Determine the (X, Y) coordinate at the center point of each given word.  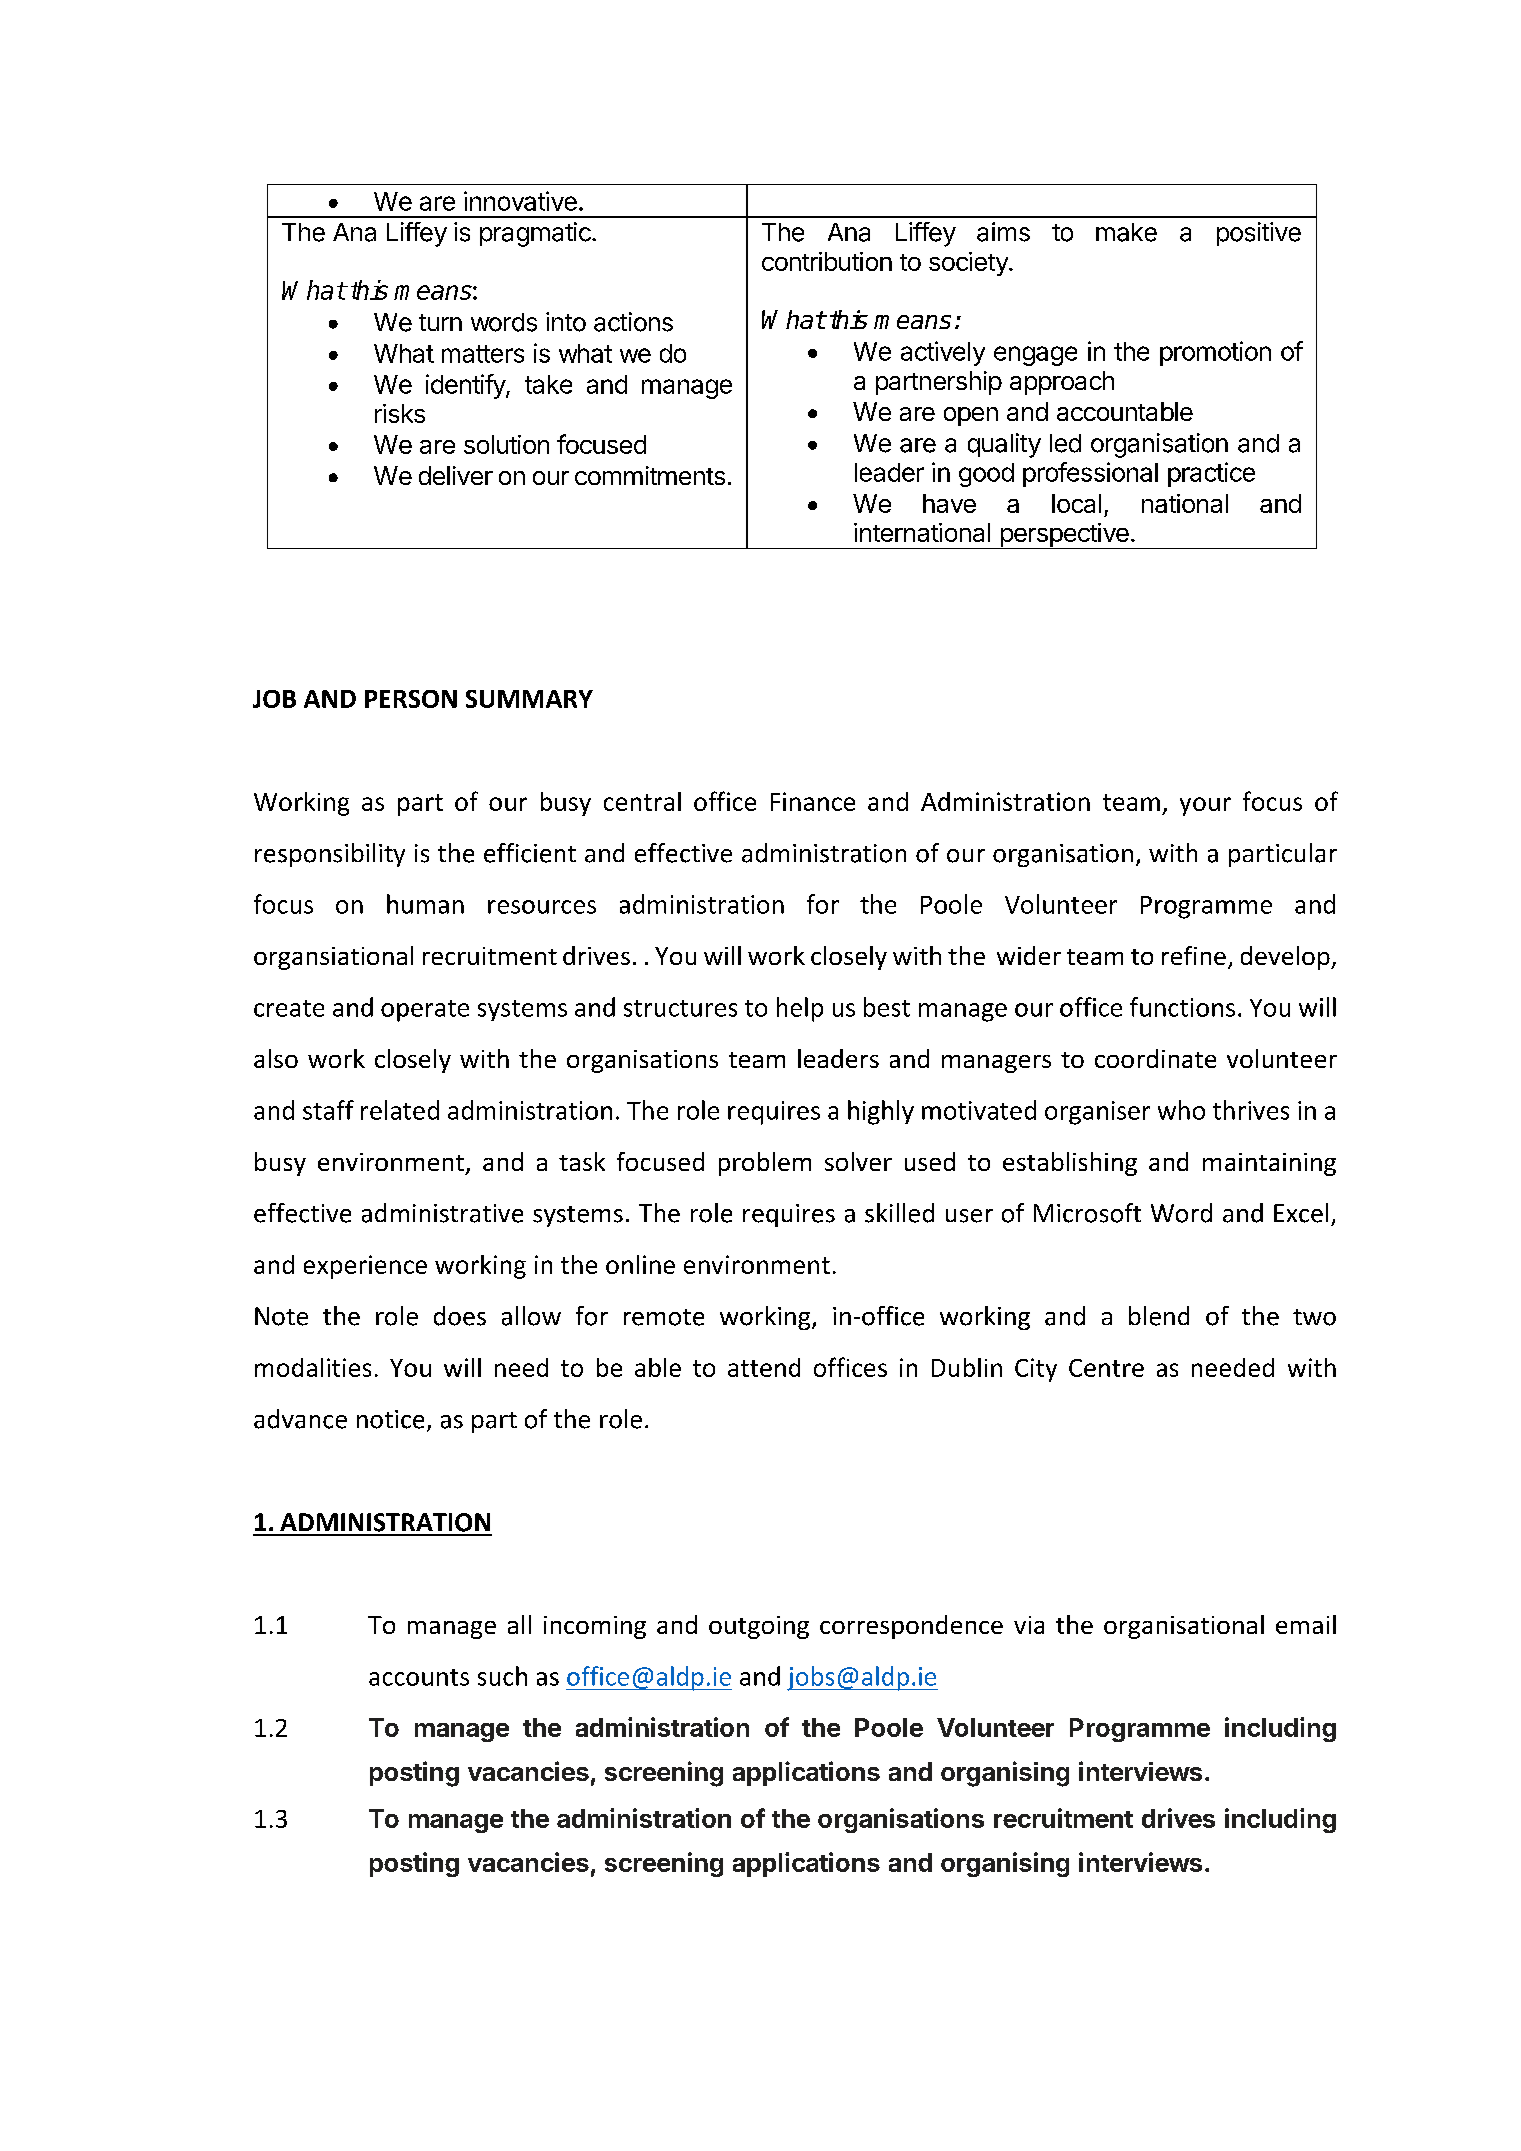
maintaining (1269, 1164)
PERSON (411, 699)
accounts (419, 1677)
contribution (827, 261)
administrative (442, 1213)
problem (765, 1164)
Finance (813, 801)
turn (440, 322)
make (1126, 232)
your (1205, 806)
